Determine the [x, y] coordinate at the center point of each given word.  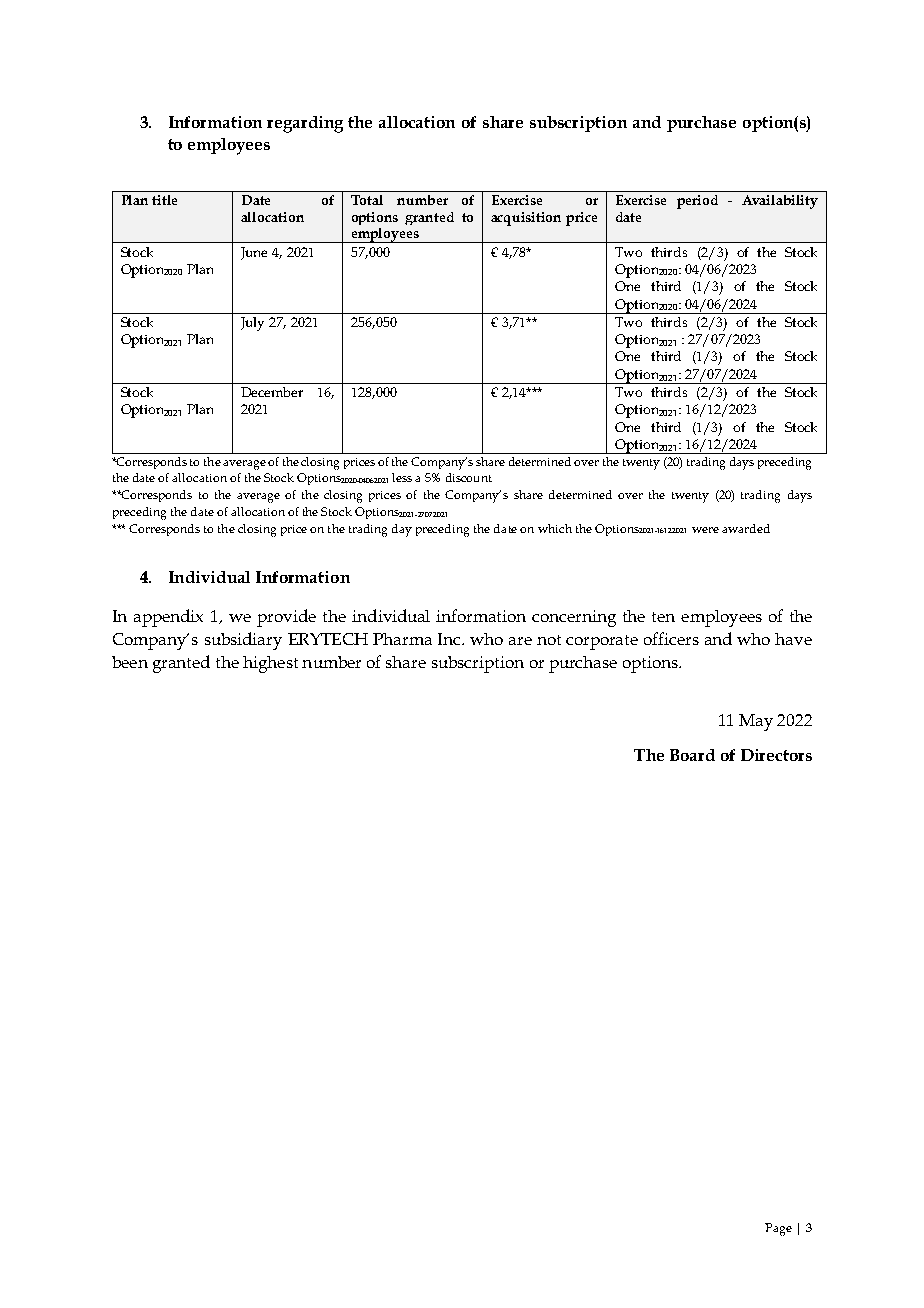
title [164, 200]
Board [692, 755]
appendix [168, 618]
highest [270, 664]
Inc [449, 639]
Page [778, 1229]
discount [469, 477]
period [697, 202]
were [705, 530]
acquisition [526, 219]
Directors [776, 755]
